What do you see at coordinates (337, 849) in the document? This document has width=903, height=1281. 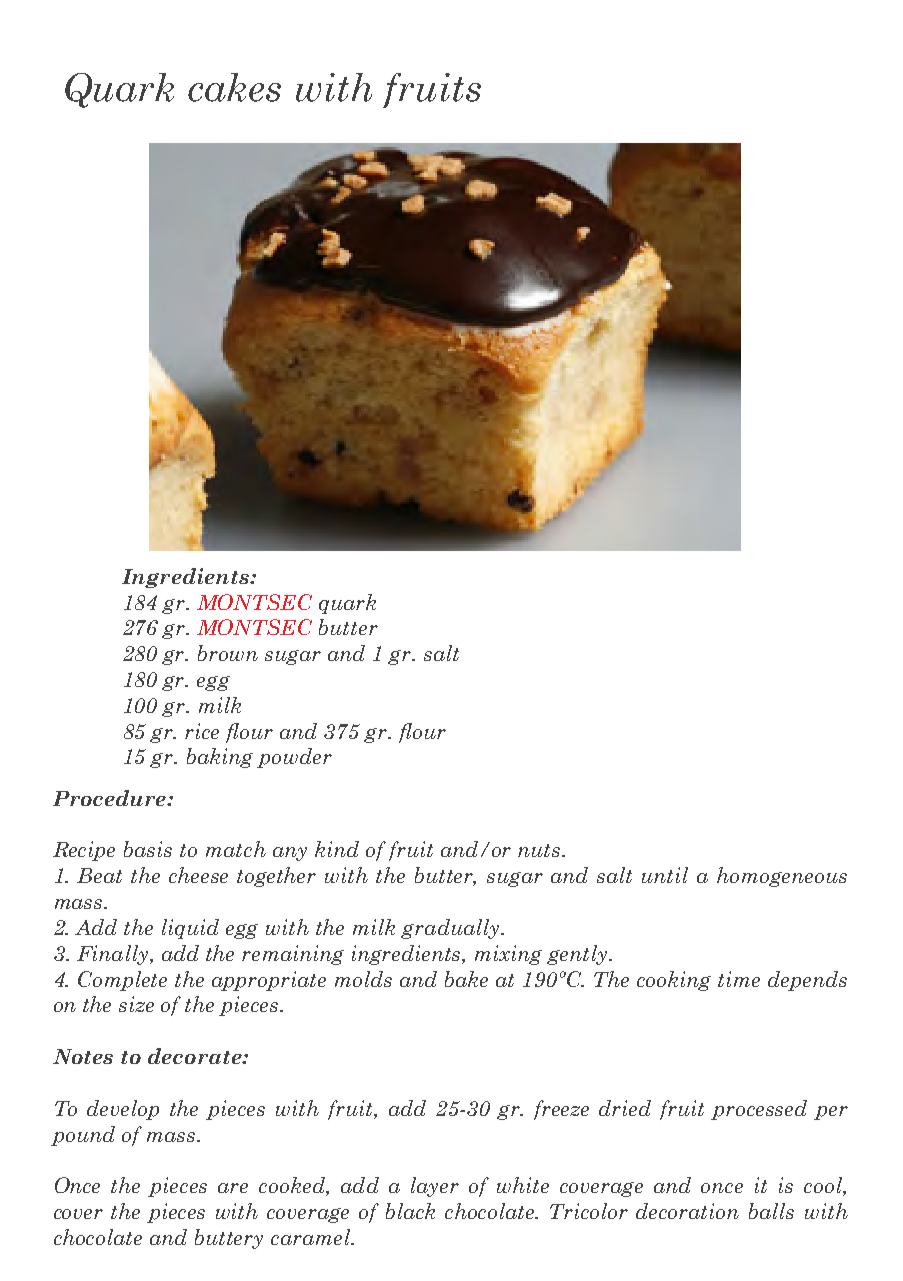 I see `kind` at bounding box center [337, 849].
